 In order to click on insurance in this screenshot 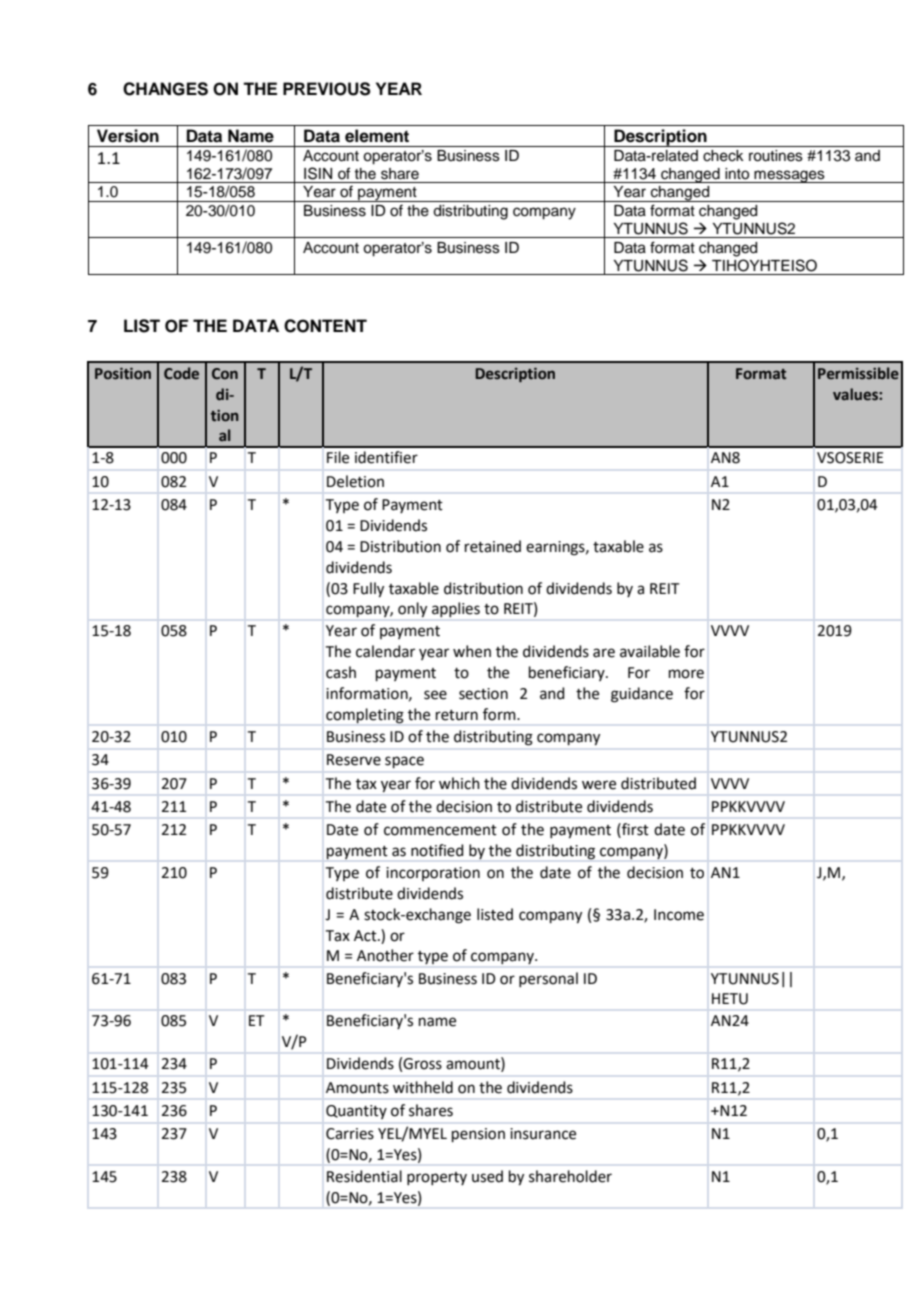, I will do `click(543, 1134)`.
